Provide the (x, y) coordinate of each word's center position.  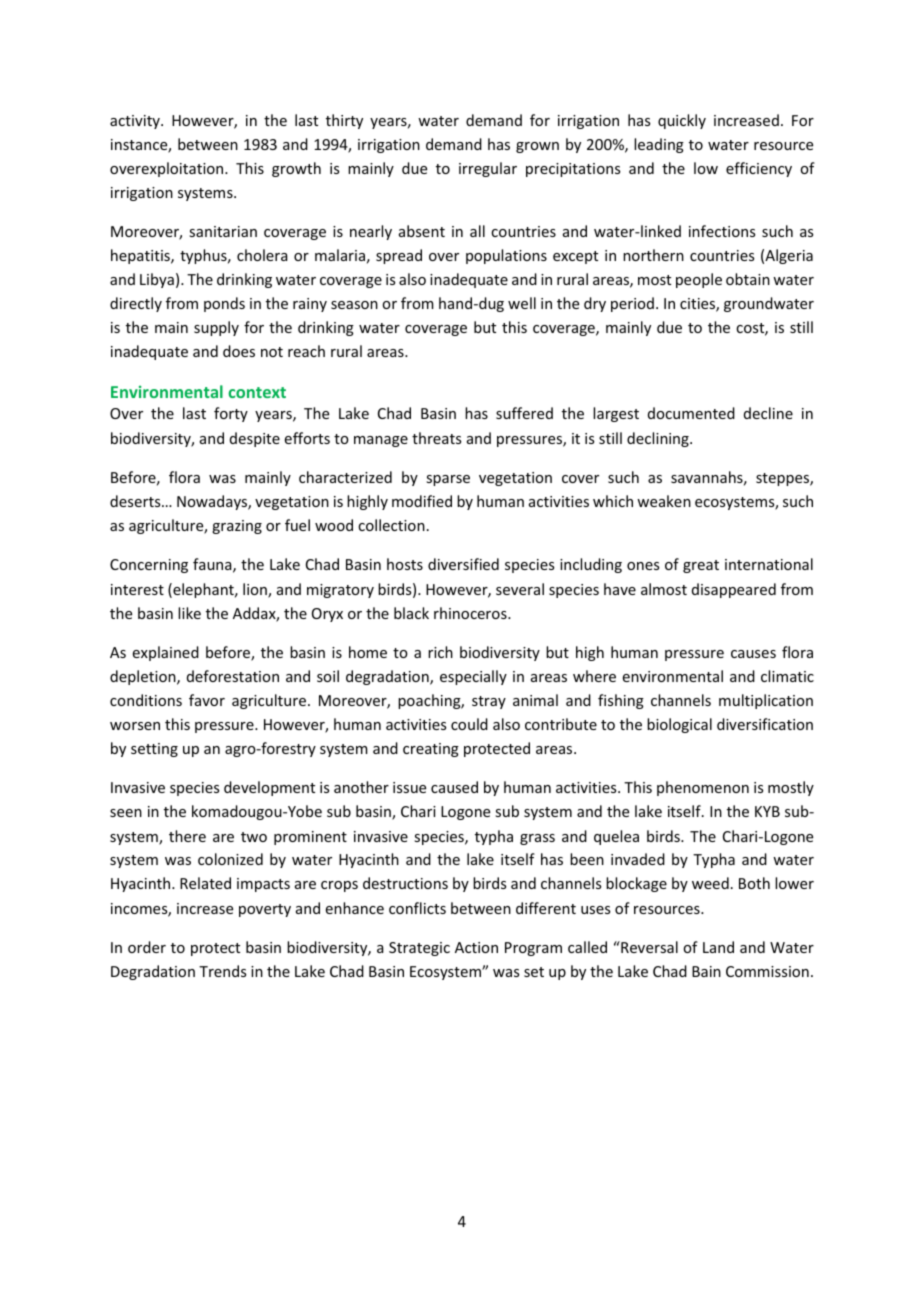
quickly (682, 121)
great (701, 566)
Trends (222, 971)
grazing (237, 527)
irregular (488, 169)
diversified (463, 564)
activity (136, 122)
